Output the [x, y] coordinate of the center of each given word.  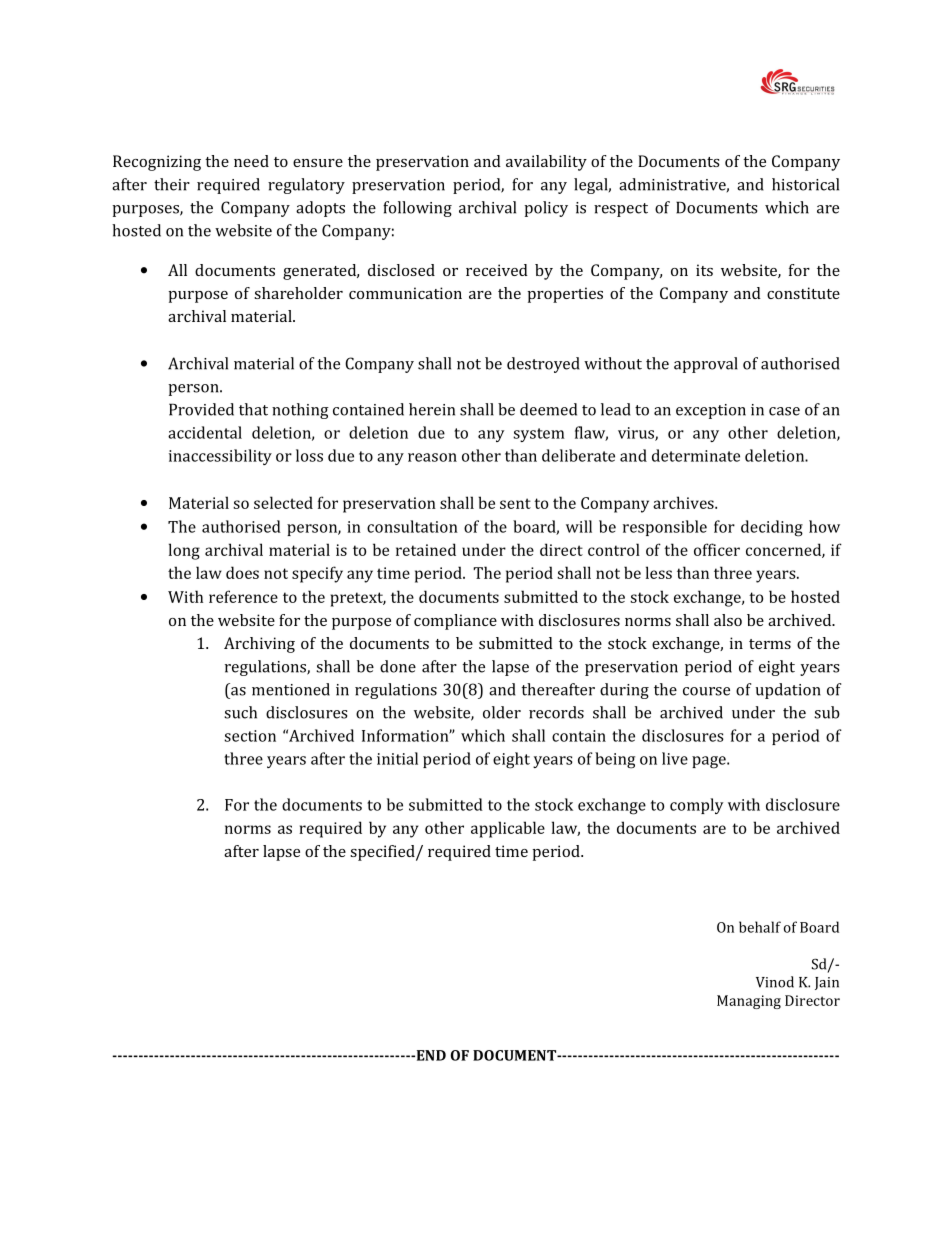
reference [243, 596]
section [250, 736]
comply [697, 806]
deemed [548, 409]
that [253, 409]
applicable [508, 829]
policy [546, 209]
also [728, 620]
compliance [455, 622]
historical [805, 184]
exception [711, 411]
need [251, 161]
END [430, 1055]
